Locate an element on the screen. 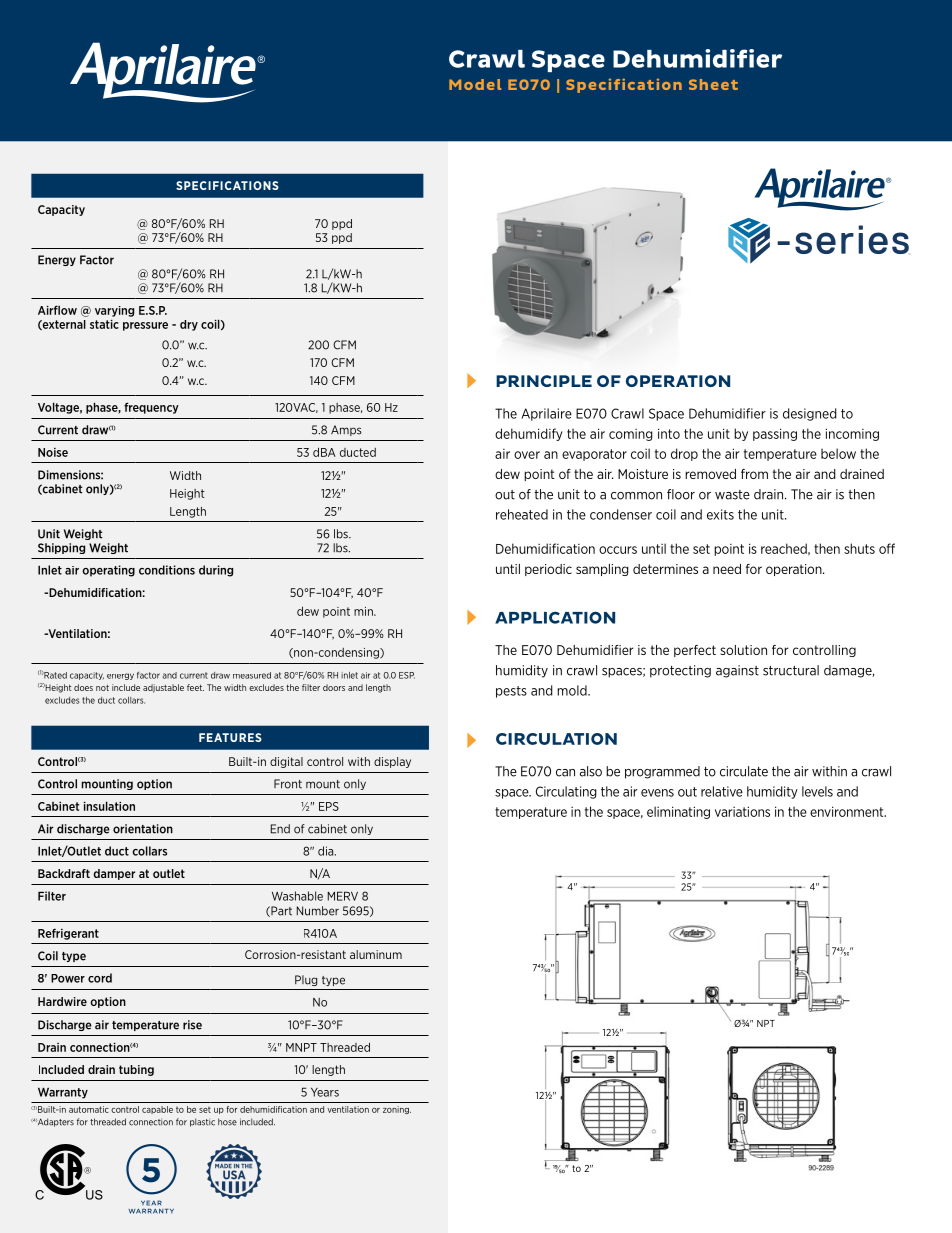 This screenshot has height=1233, width=952. variations is located at coordinates (742, 811).
